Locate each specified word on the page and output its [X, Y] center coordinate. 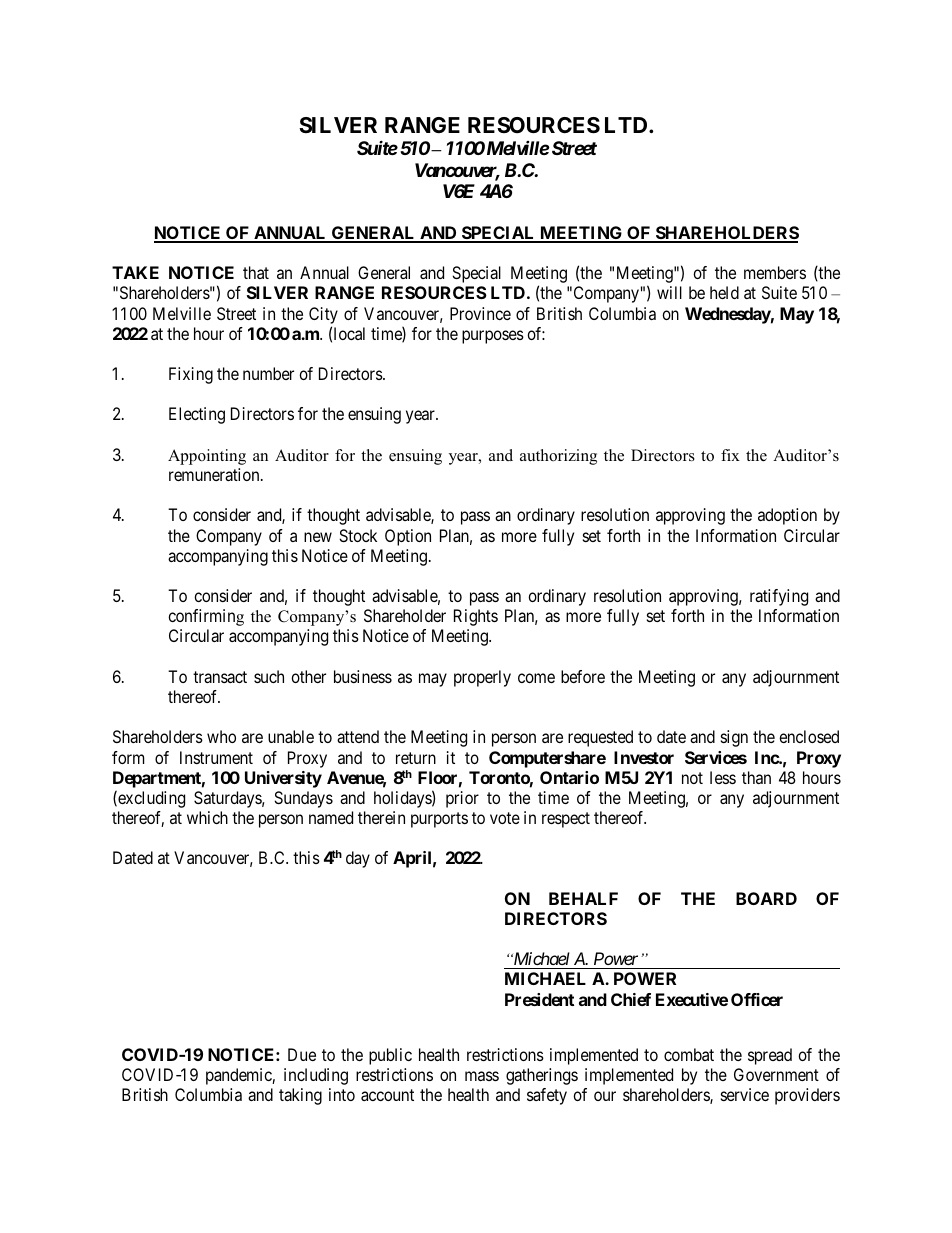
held [724, 292]
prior [462, 799]
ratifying [779, 597]
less [723, 777]
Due [302, 1054]
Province [480, 313]
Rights [476, 617]
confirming [206, 617]
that [256, 272]
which [207, 817]
